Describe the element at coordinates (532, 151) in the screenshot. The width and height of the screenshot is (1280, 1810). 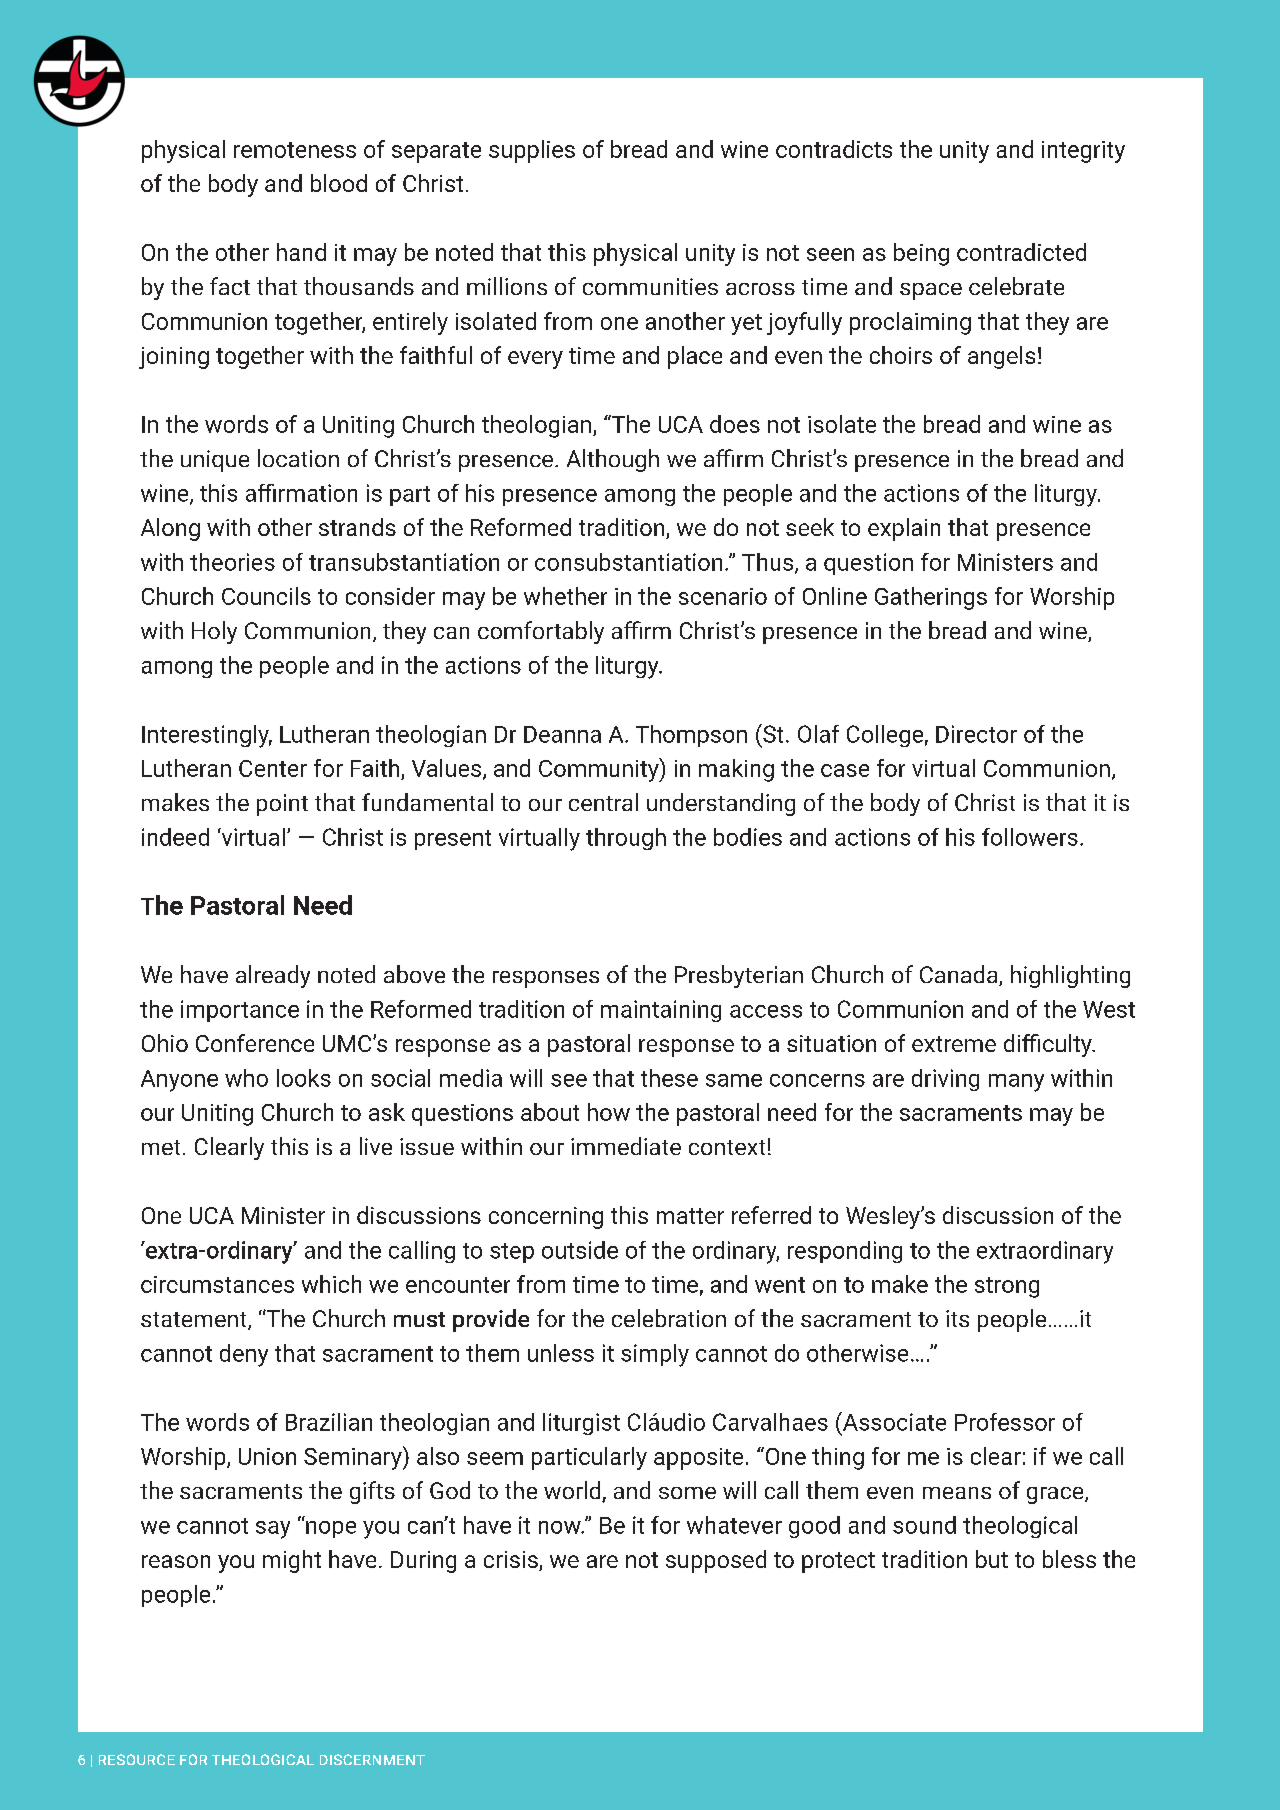
I see `supplies` at that location.
